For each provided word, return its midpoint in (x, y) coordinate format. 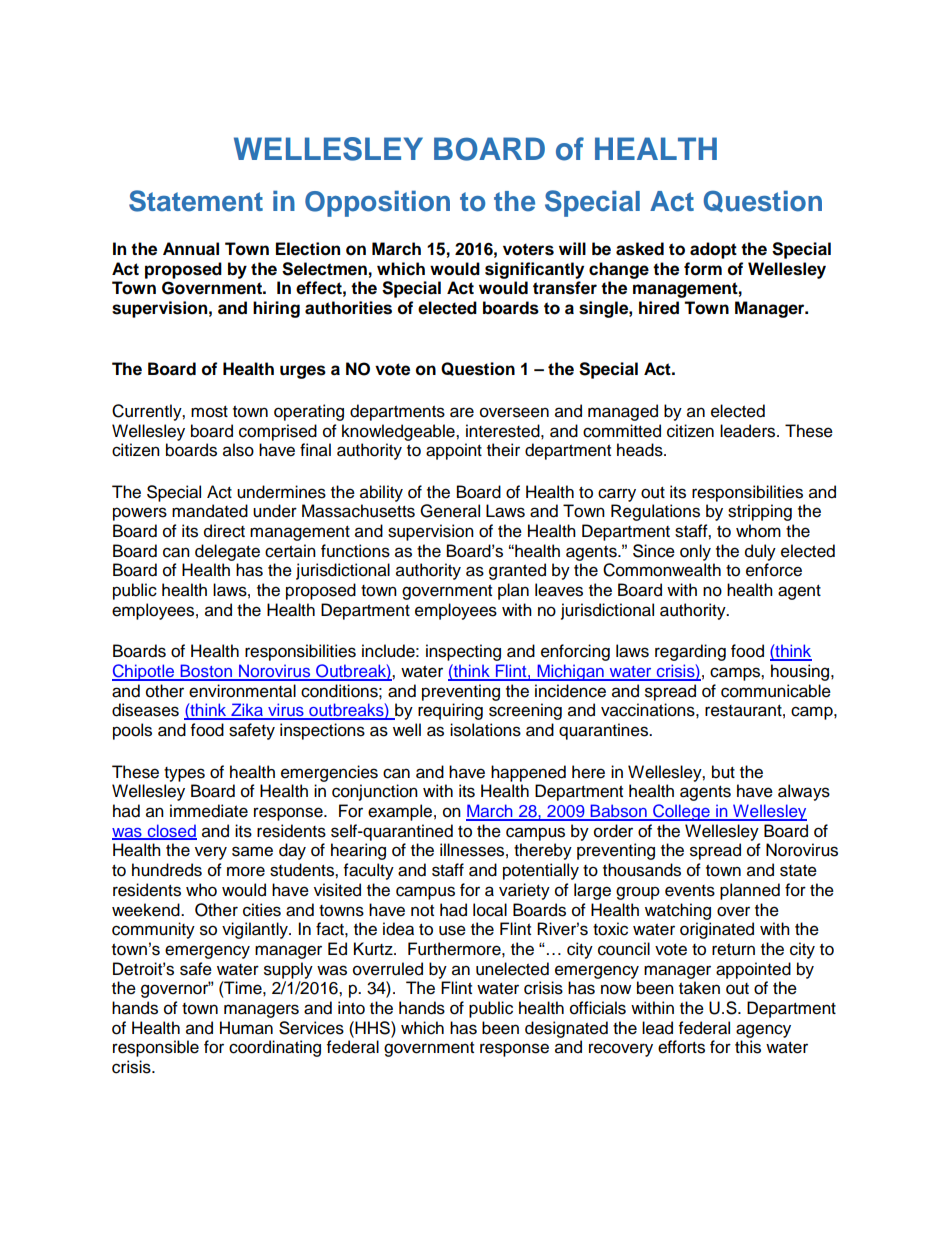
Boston (206, 672)
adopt (713, 250)
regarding (690, 652)
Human (246, 1028)
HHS (373, 1028)
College (681, 812)
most (209, 412)
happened (528, 773)
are (462, 412)
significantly (534, 270)
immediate (209, 811)
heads (641, 450)
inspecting (463, 652)
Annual (191, 249)
